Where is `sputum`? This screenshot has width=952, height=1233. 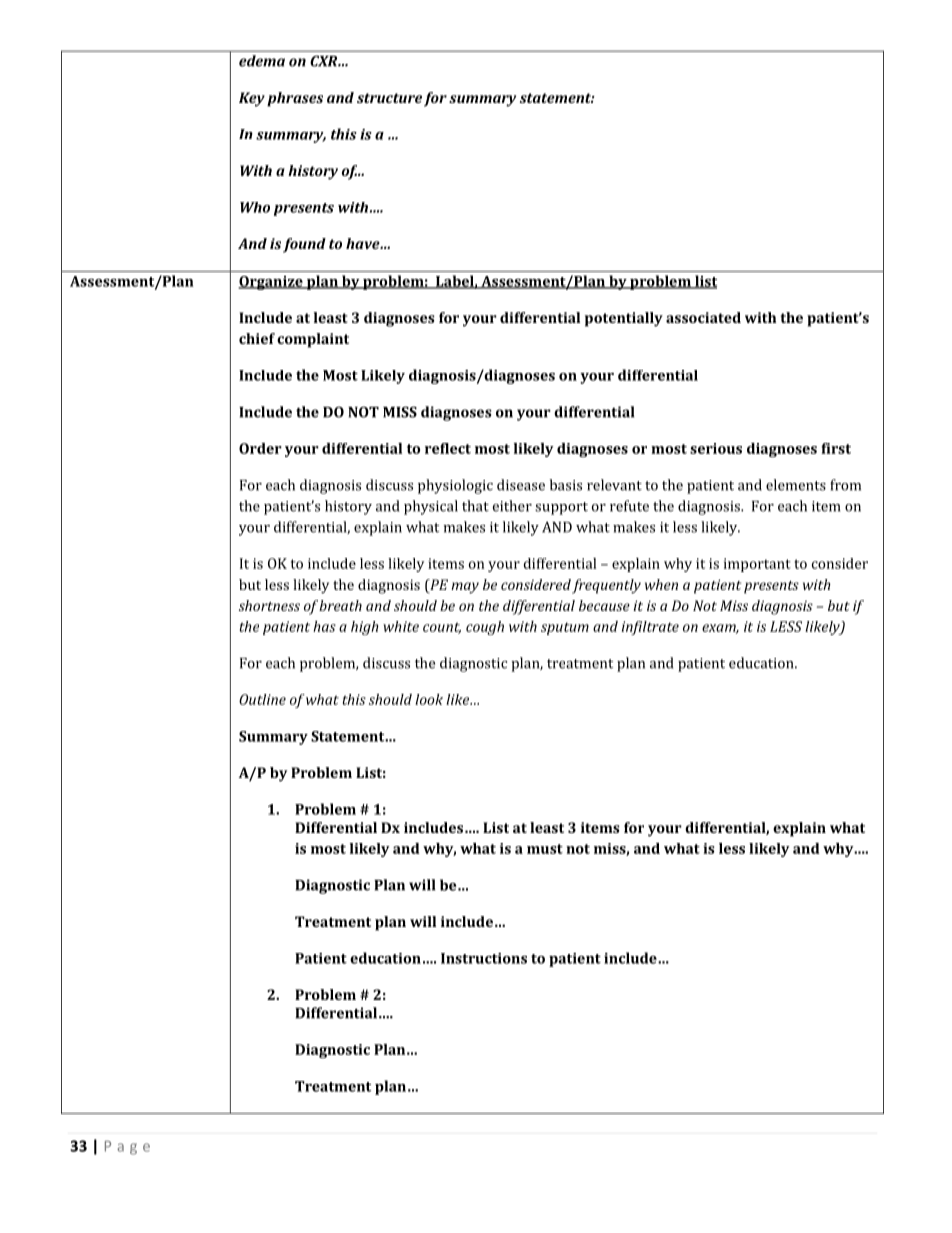
sputum is located at coordinates (565, 628).
